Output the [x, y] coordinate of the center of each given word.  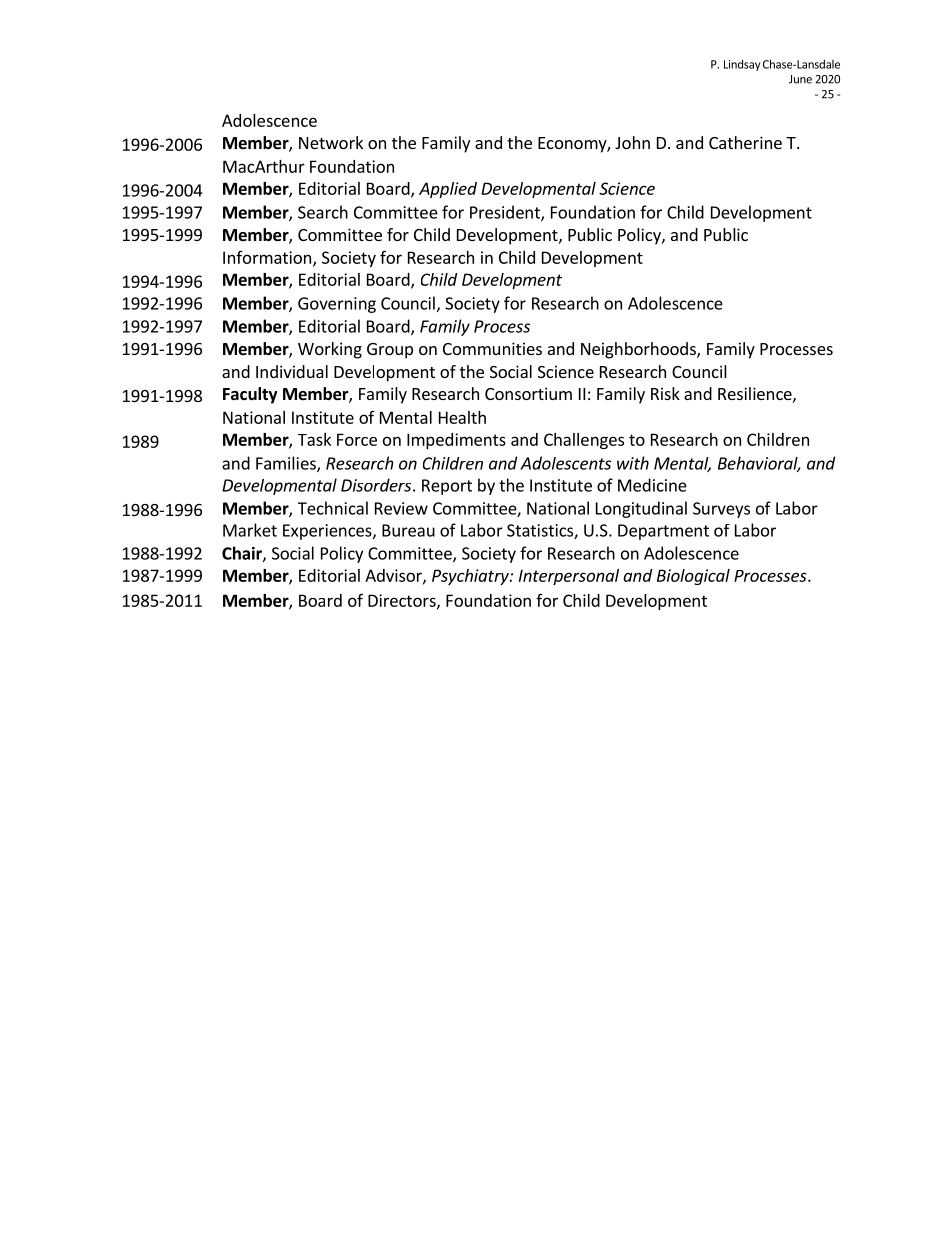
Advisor [394, 576]
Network [331, 142]
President [506, 213]
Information [267, 257]
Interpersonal [569, 577]
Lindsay [742, 65]
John [632, 142]
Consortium [528, 393]
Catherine [745, 142]
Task [314, 439]
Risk [665, 393]
